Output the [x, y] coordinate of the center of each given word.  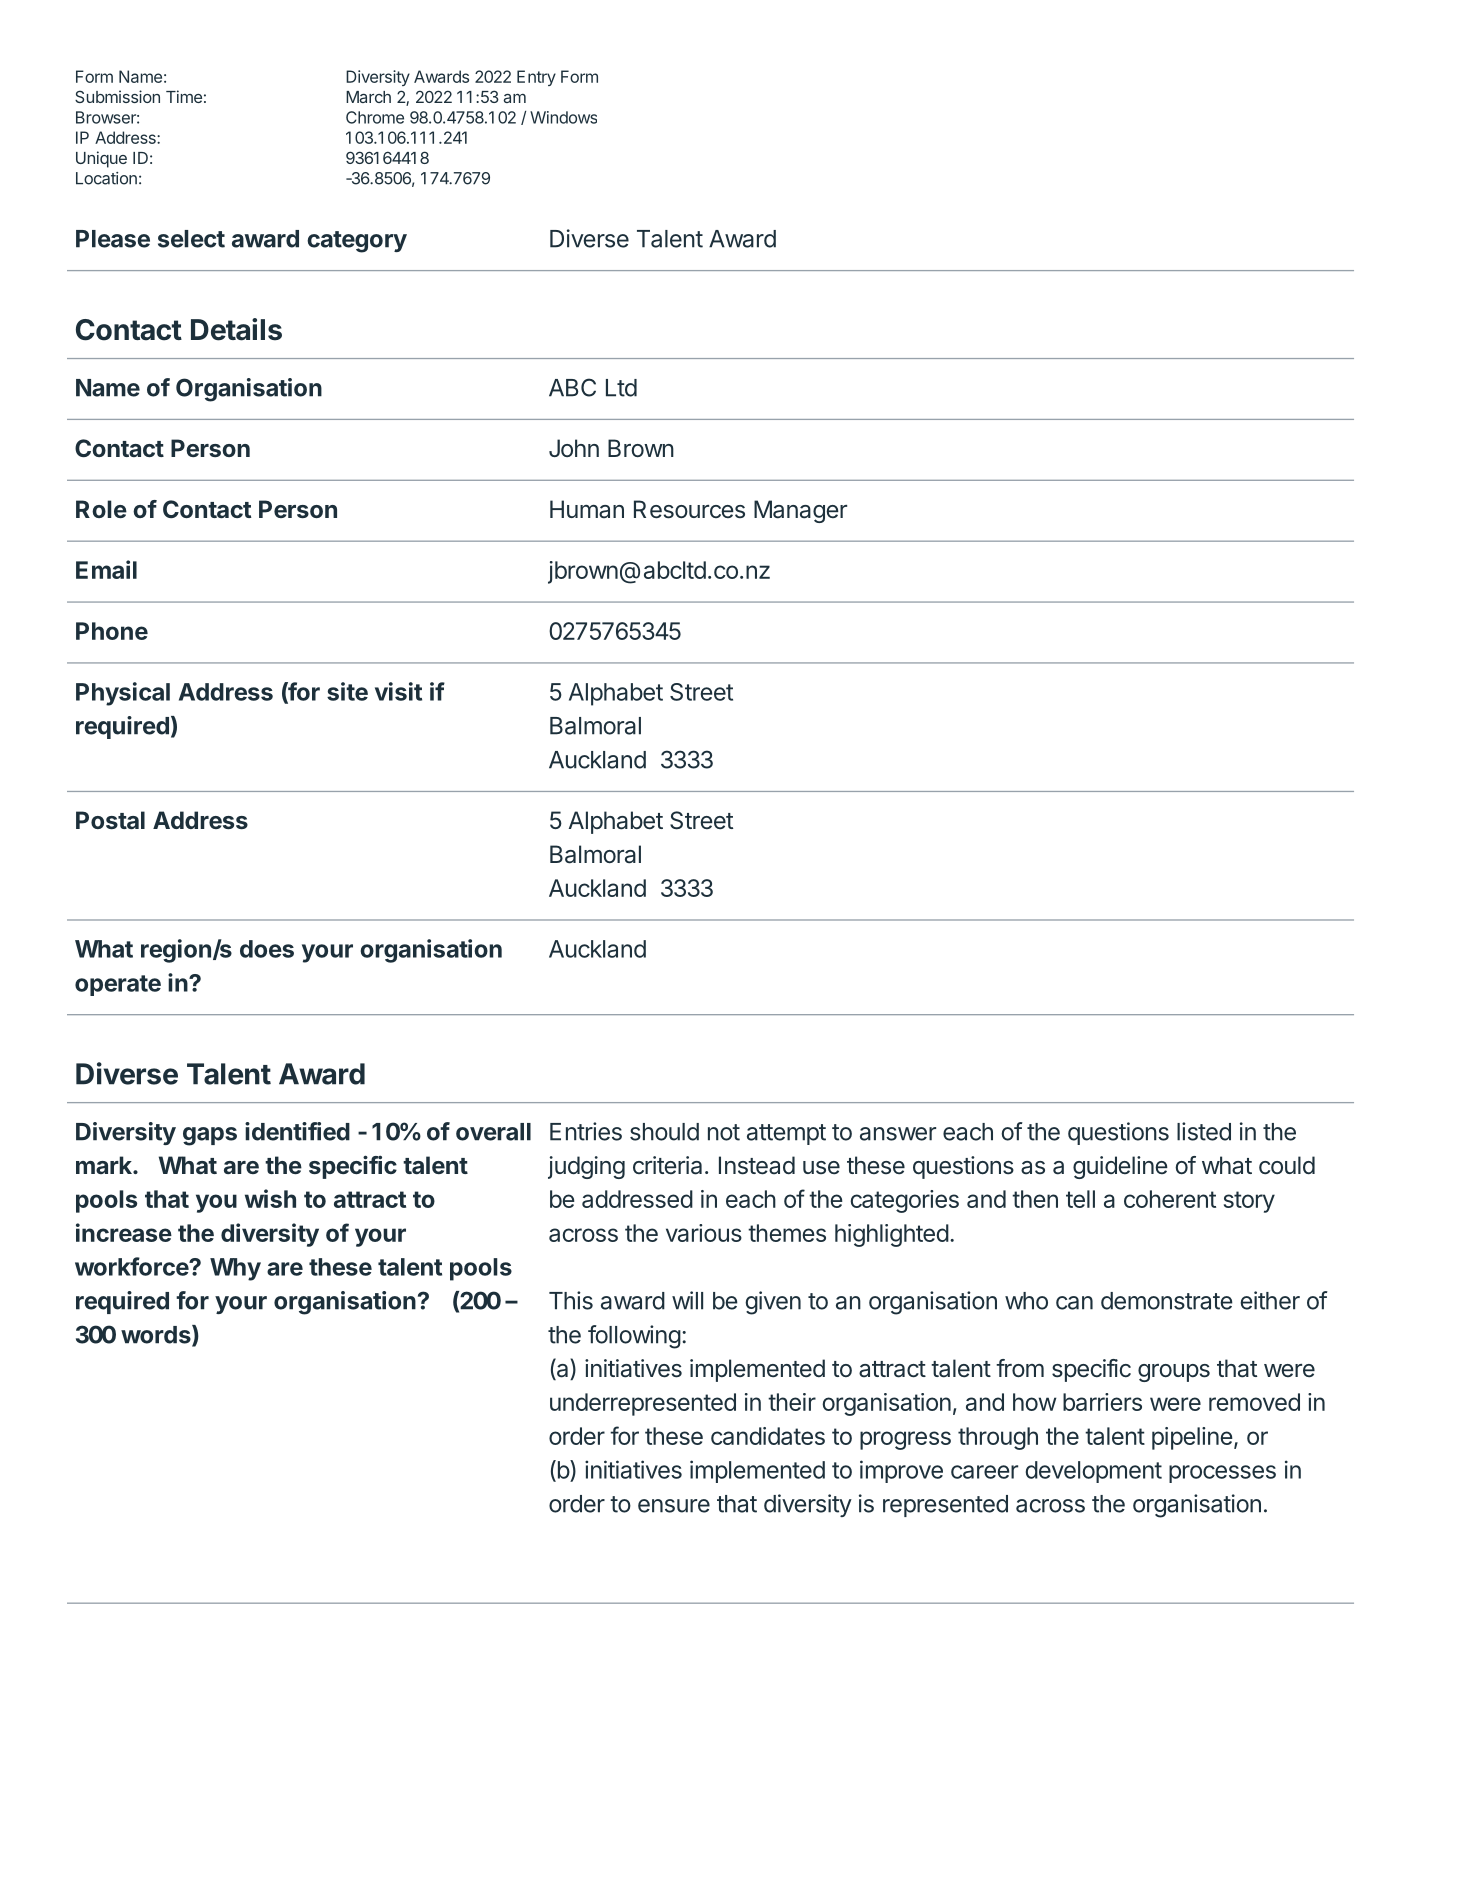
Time [184, 96]
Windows [563, 117]
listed [1204, 1131]
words [157, 1335]
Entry [536, 78]
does [267, 949]
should [664, 1132]
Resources [689, 509]
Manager [800, 511]
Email [106, 569]
